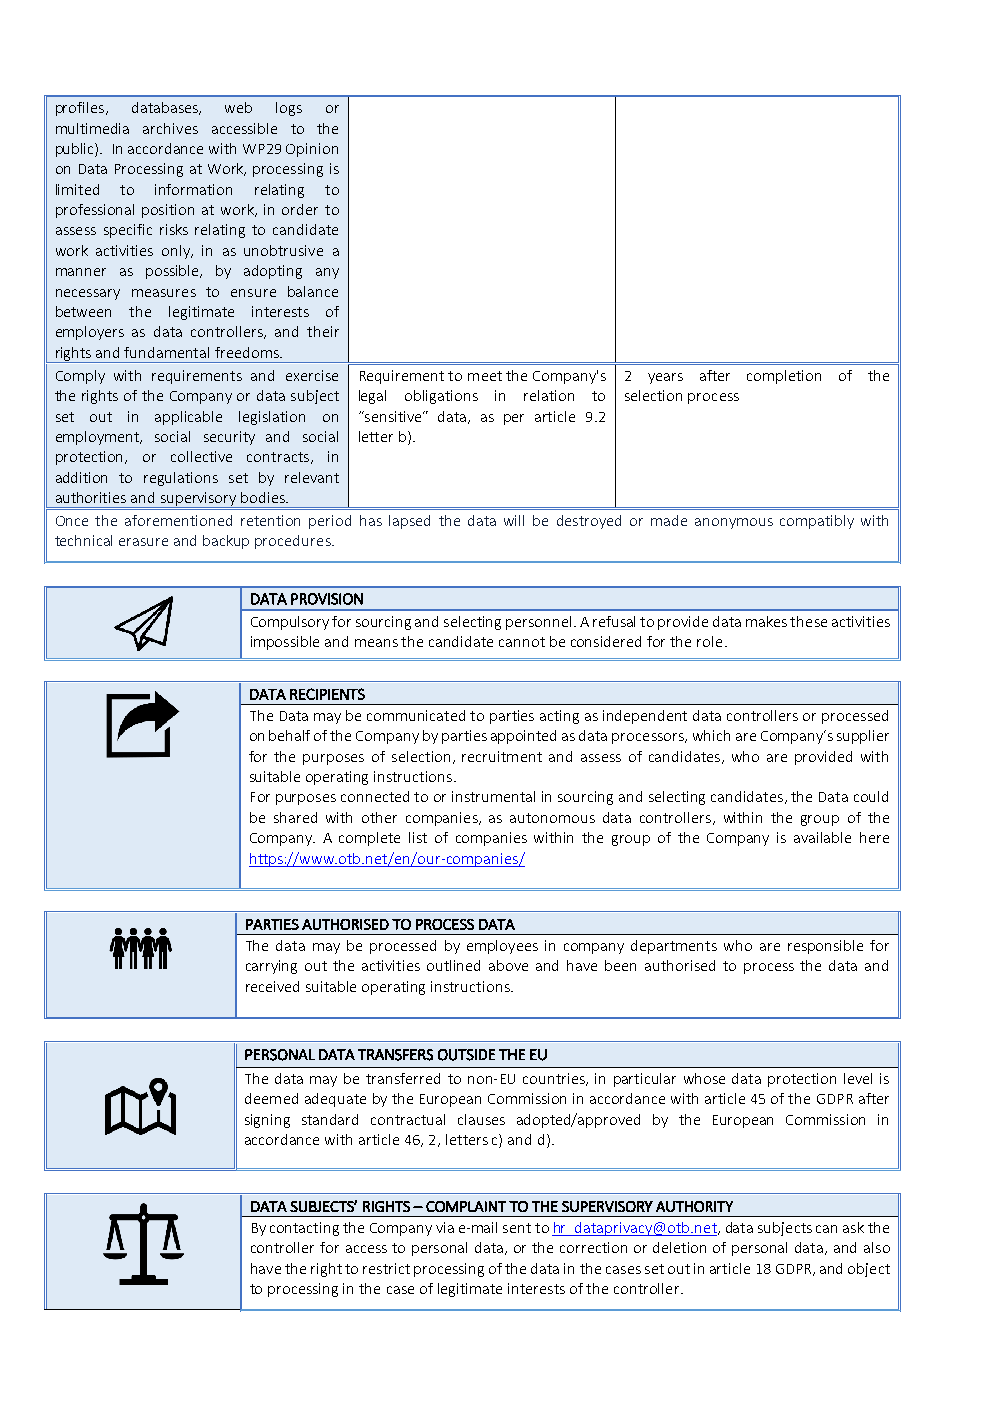 The width and height of the screenshot is (994, 1406). Describe the element at coordinates (493, 796) in the screenshot. I see `instrumental` at that location.
